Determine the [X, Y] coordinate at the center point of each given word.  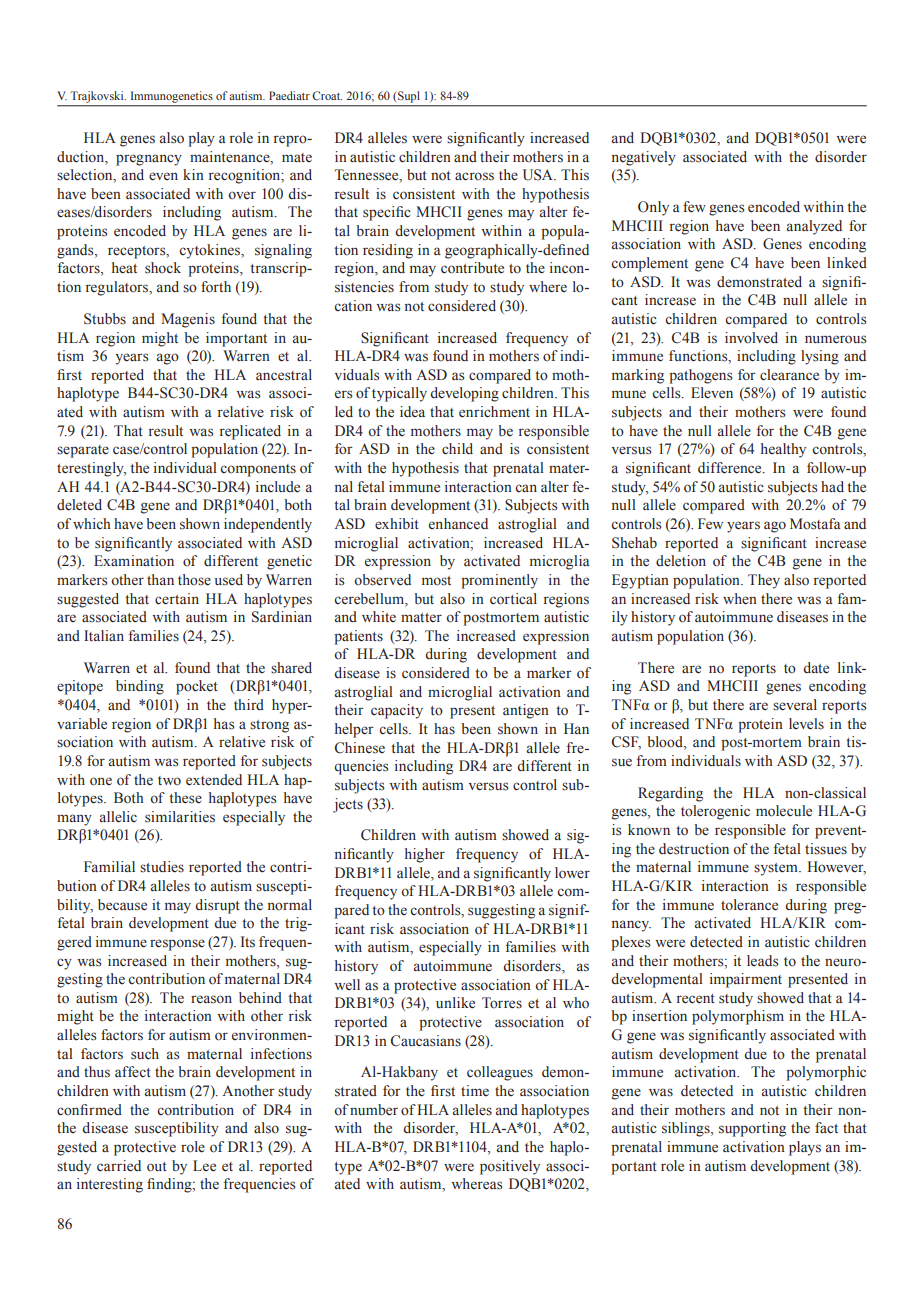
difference [731, 468]
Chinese [360, 748]
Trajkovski [98, 97]
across [474, 176]
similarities [180, 817]
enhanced [458, 523]
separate [83, 451]
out [157, 1167]
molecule [784, 811]
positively [510, 1167]
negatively [644, 158]
